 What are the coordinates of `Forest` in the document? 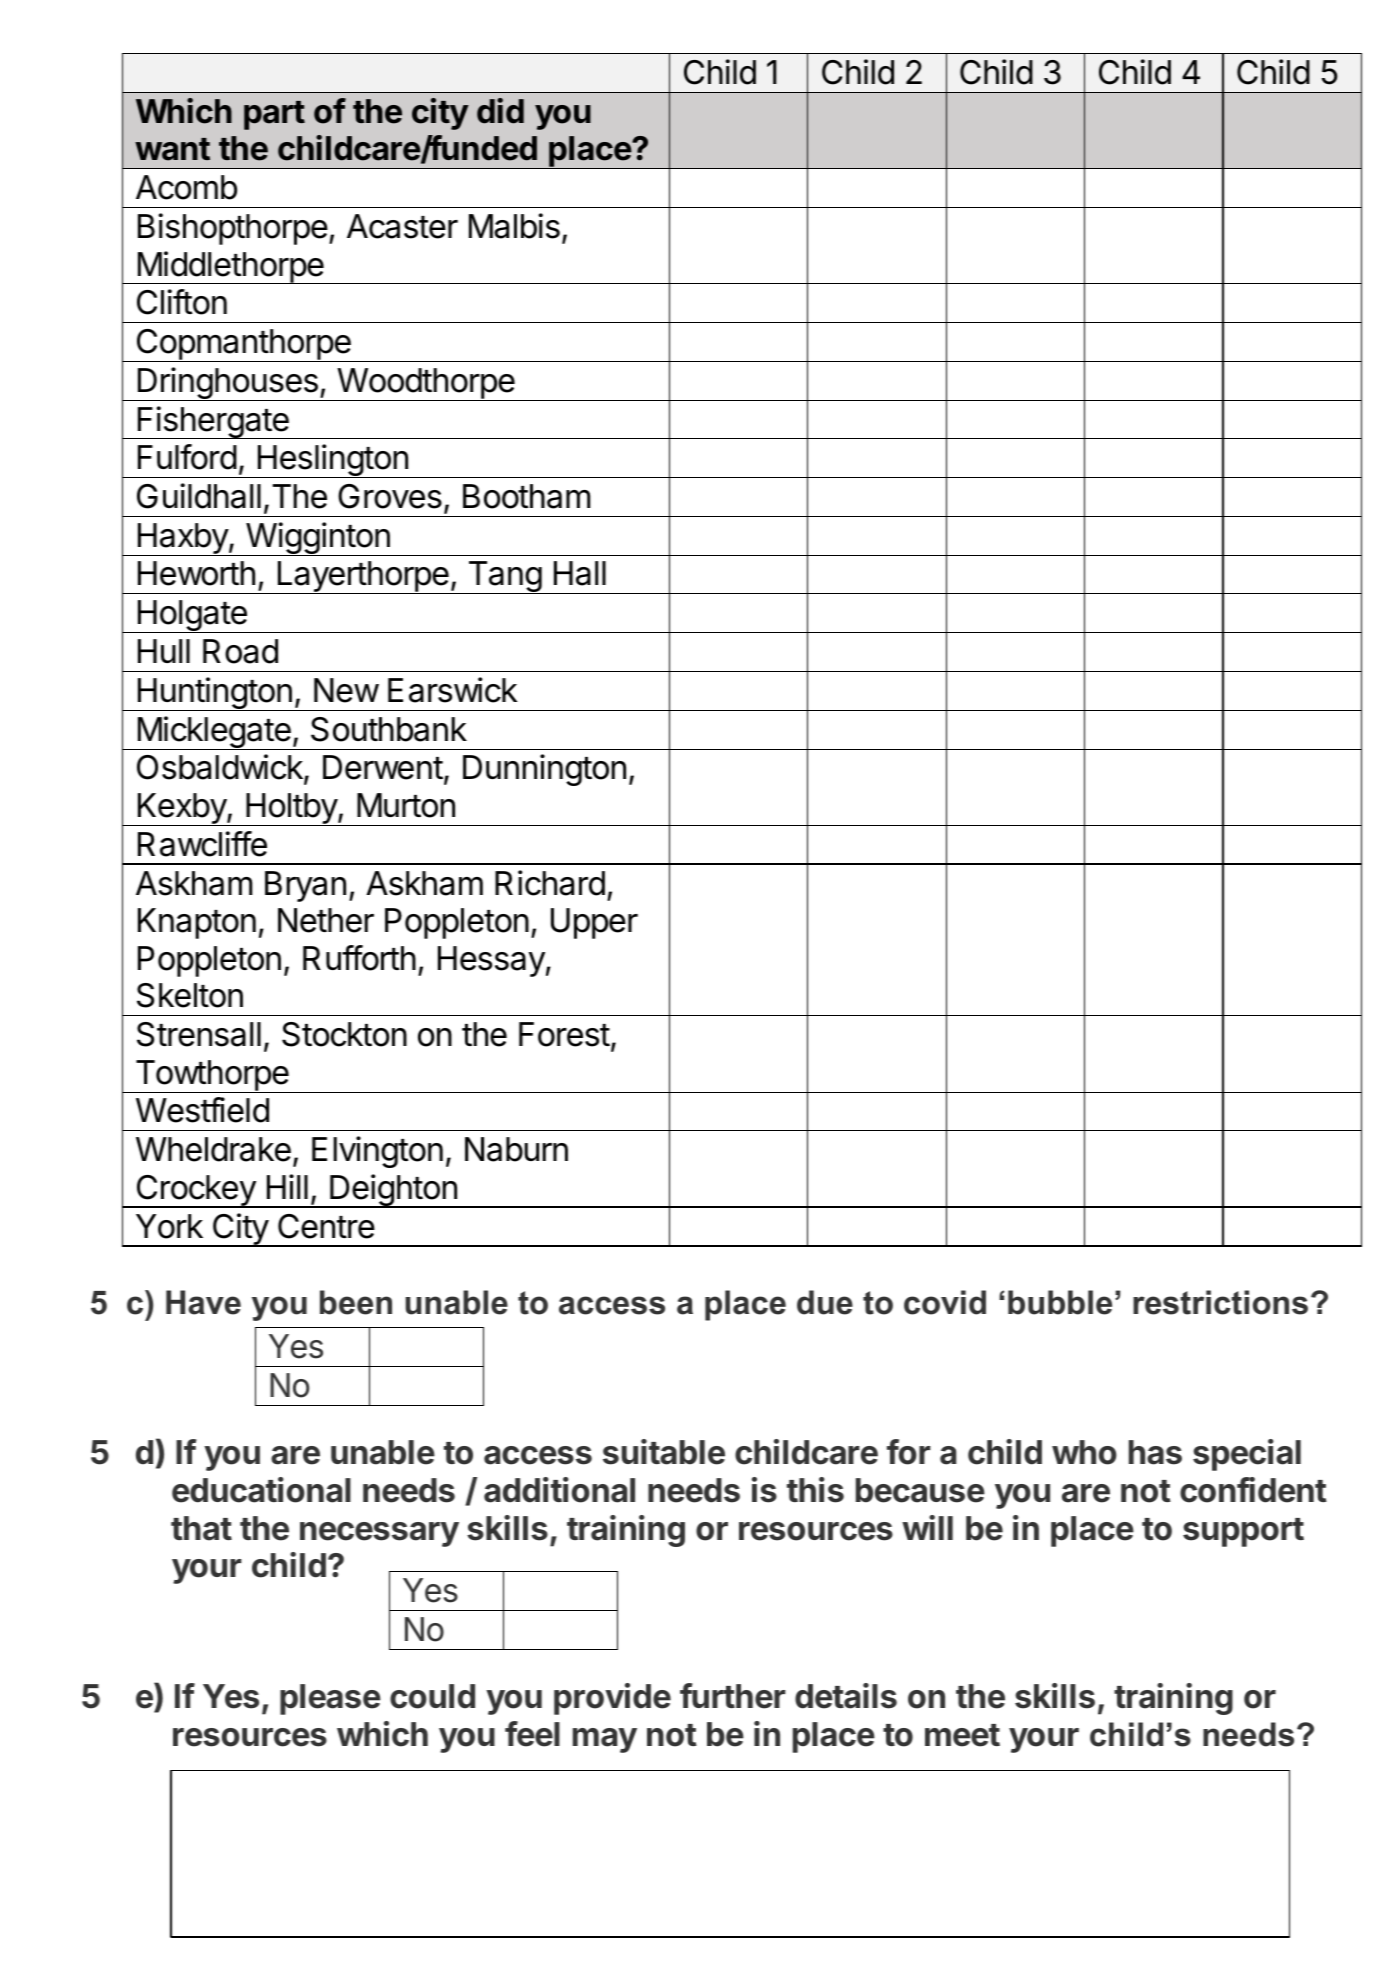 It's located at (564, 1034).
